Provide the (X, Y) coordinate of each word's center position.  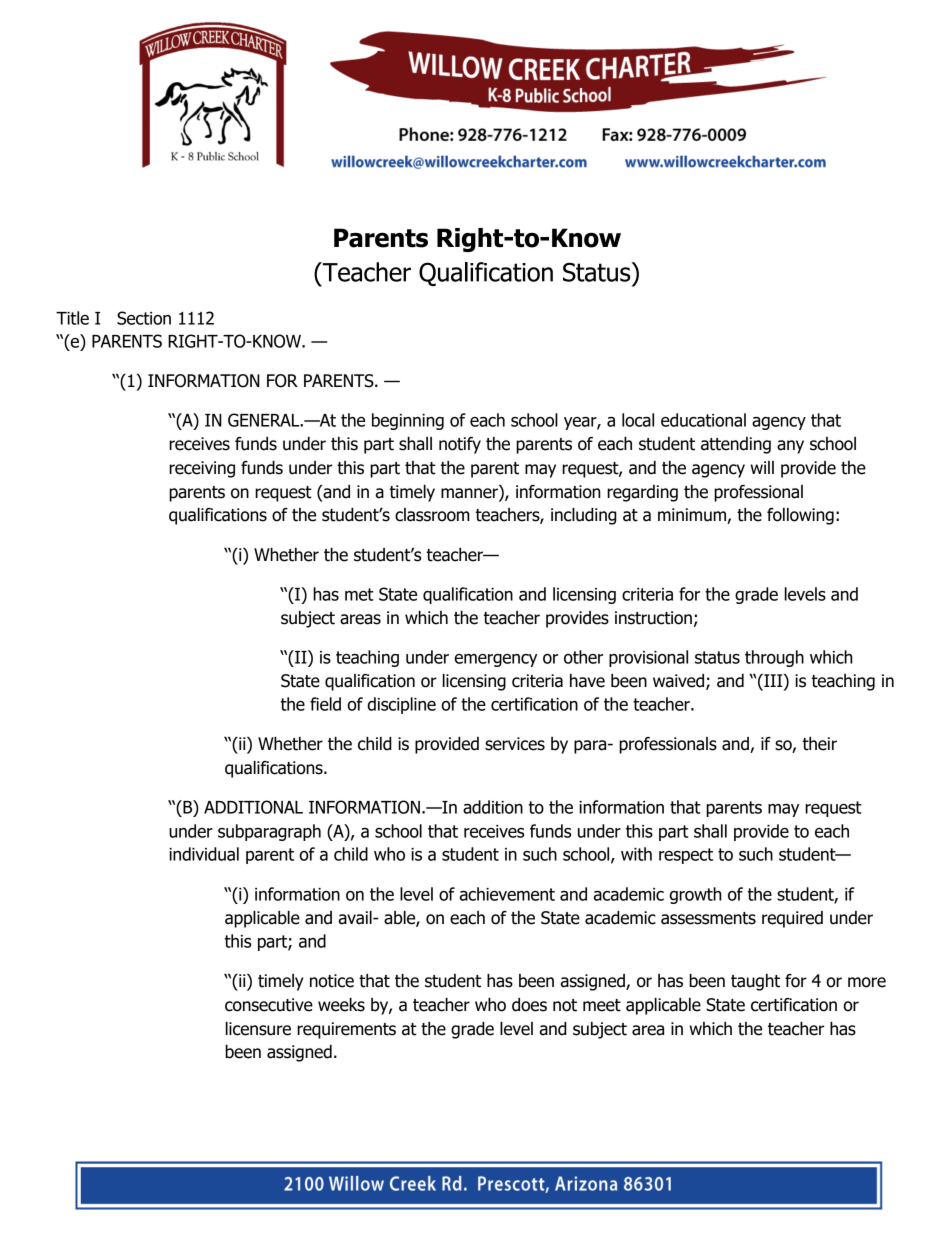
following (800, 516)
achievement (507, 894)
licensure (258, 1029)
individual (204, 854)
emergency (496, 660)
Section (144, 318)
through (774, 658)
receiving (202, 469)
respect (686, 856)
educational (703, 420)
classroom (432, 515)
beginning (408, 421)
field (325, 704)
